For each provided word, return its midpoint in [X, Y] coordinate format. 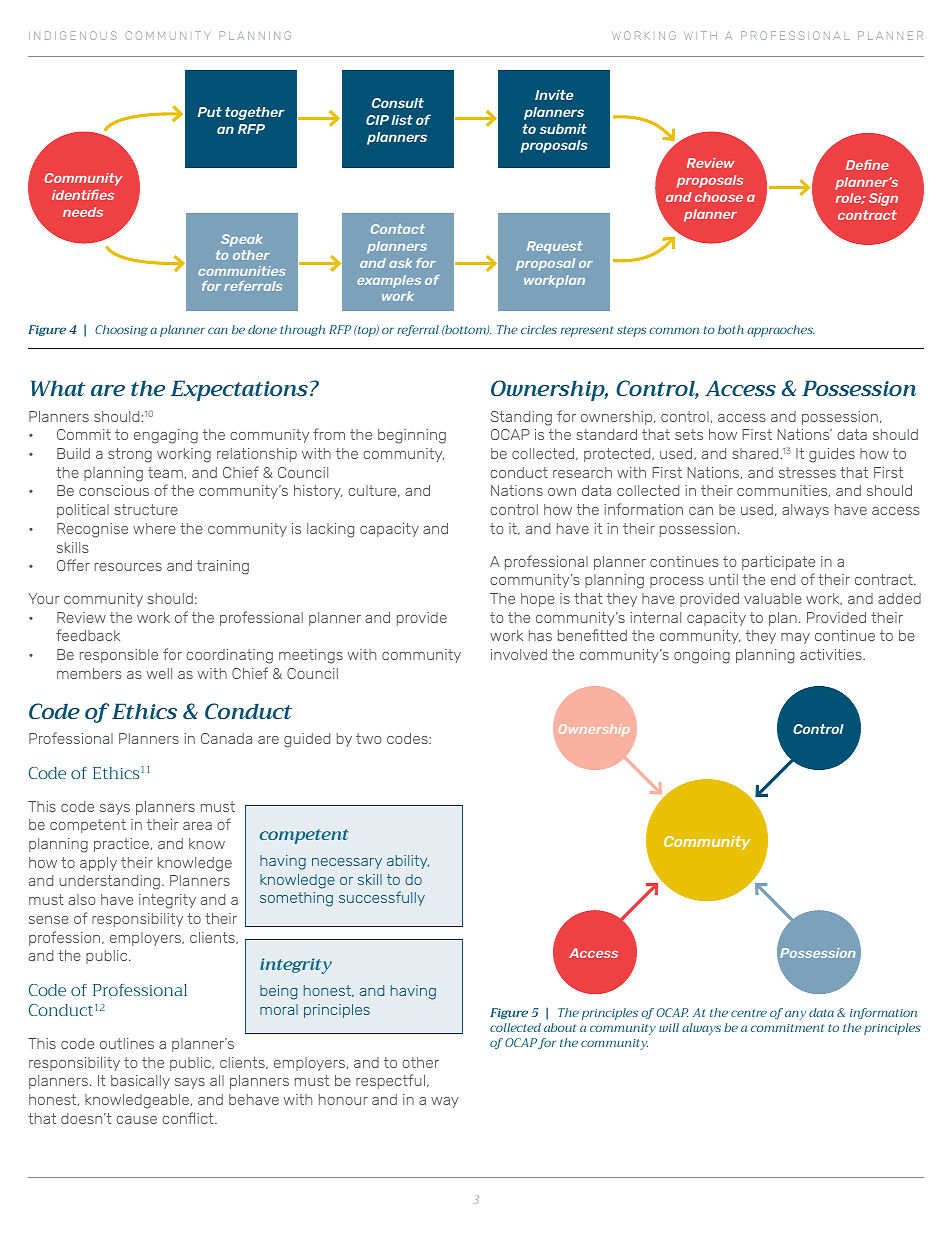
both [731, 329]
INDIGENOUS [73, 35]
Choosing [121, 330]
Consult [398, 103]
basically [140, 1082]
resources [128, 567]
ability [408, 862]
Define [867, 164]
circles [539, 329]
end [783, 579]
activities [832, 654]
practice [121, 845]
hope [538, 600]
